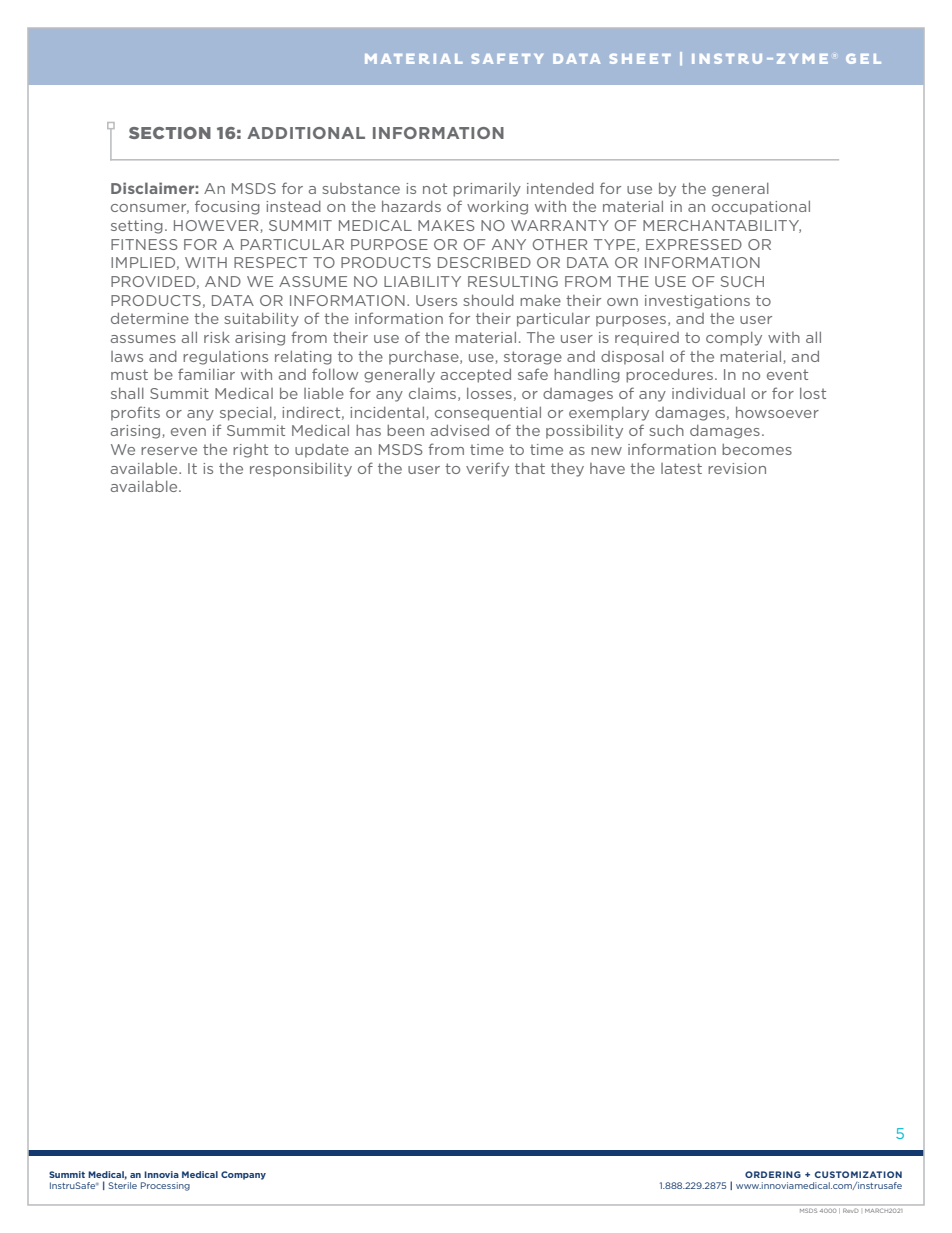 This page has height=1233, width=952. Describe the element at coordinates (243, 1175) in the page. I see `Company` at that location.
